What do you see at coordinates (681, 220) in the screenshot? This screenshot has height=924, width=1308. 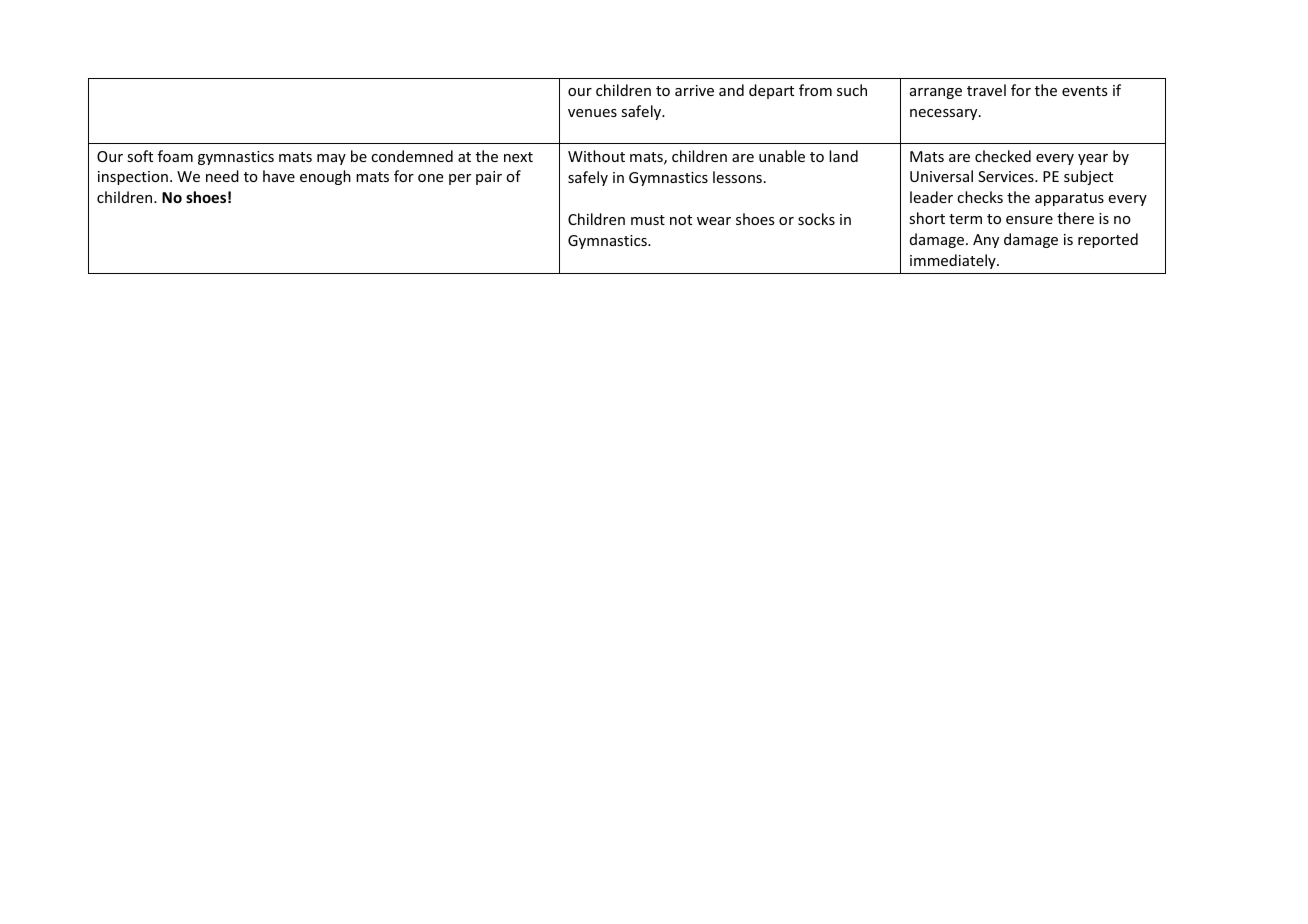 I see `not` at bounding box center [681, 220].
